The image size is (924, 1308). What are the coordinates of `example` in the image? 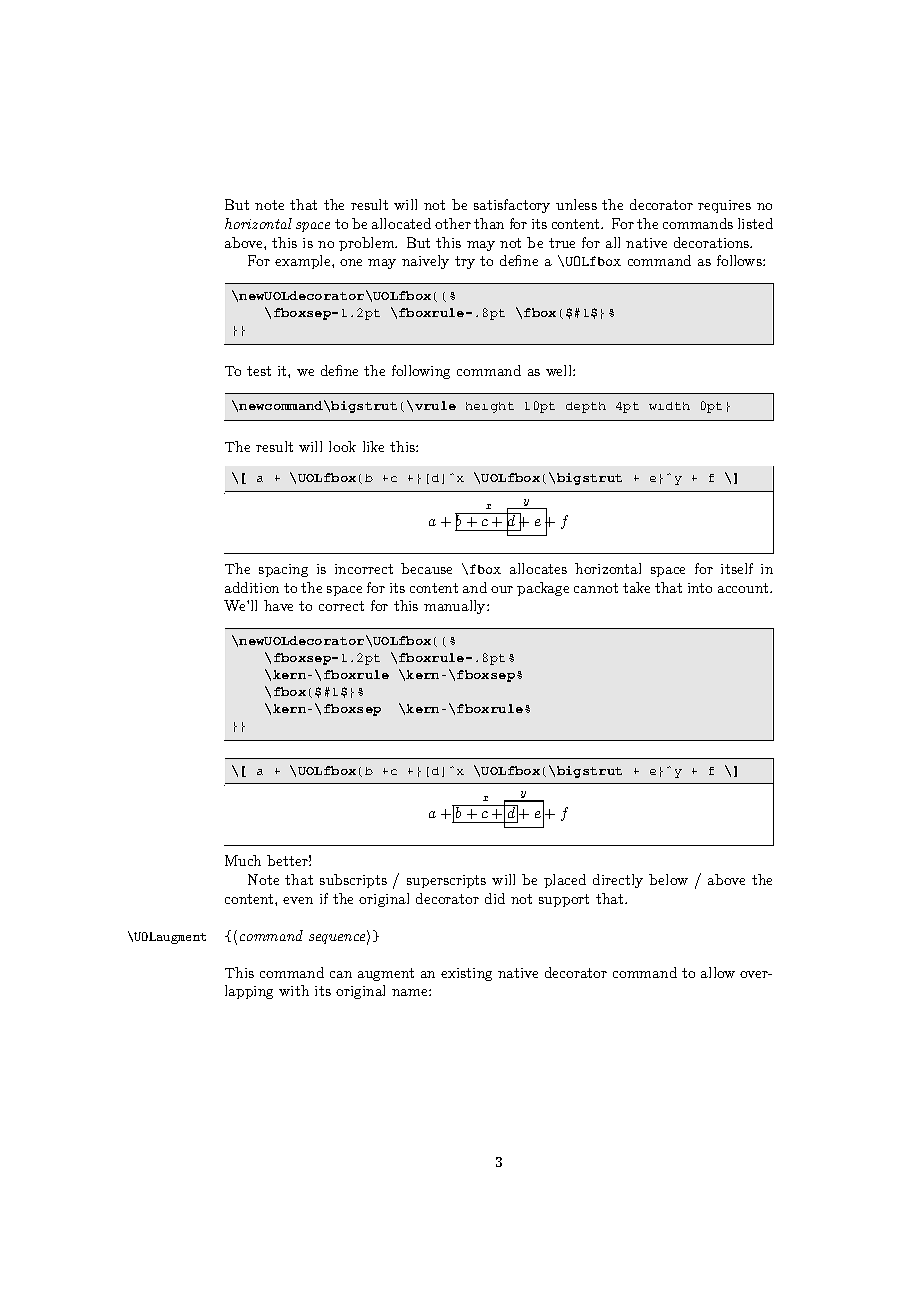 It's located at (304, 262).
